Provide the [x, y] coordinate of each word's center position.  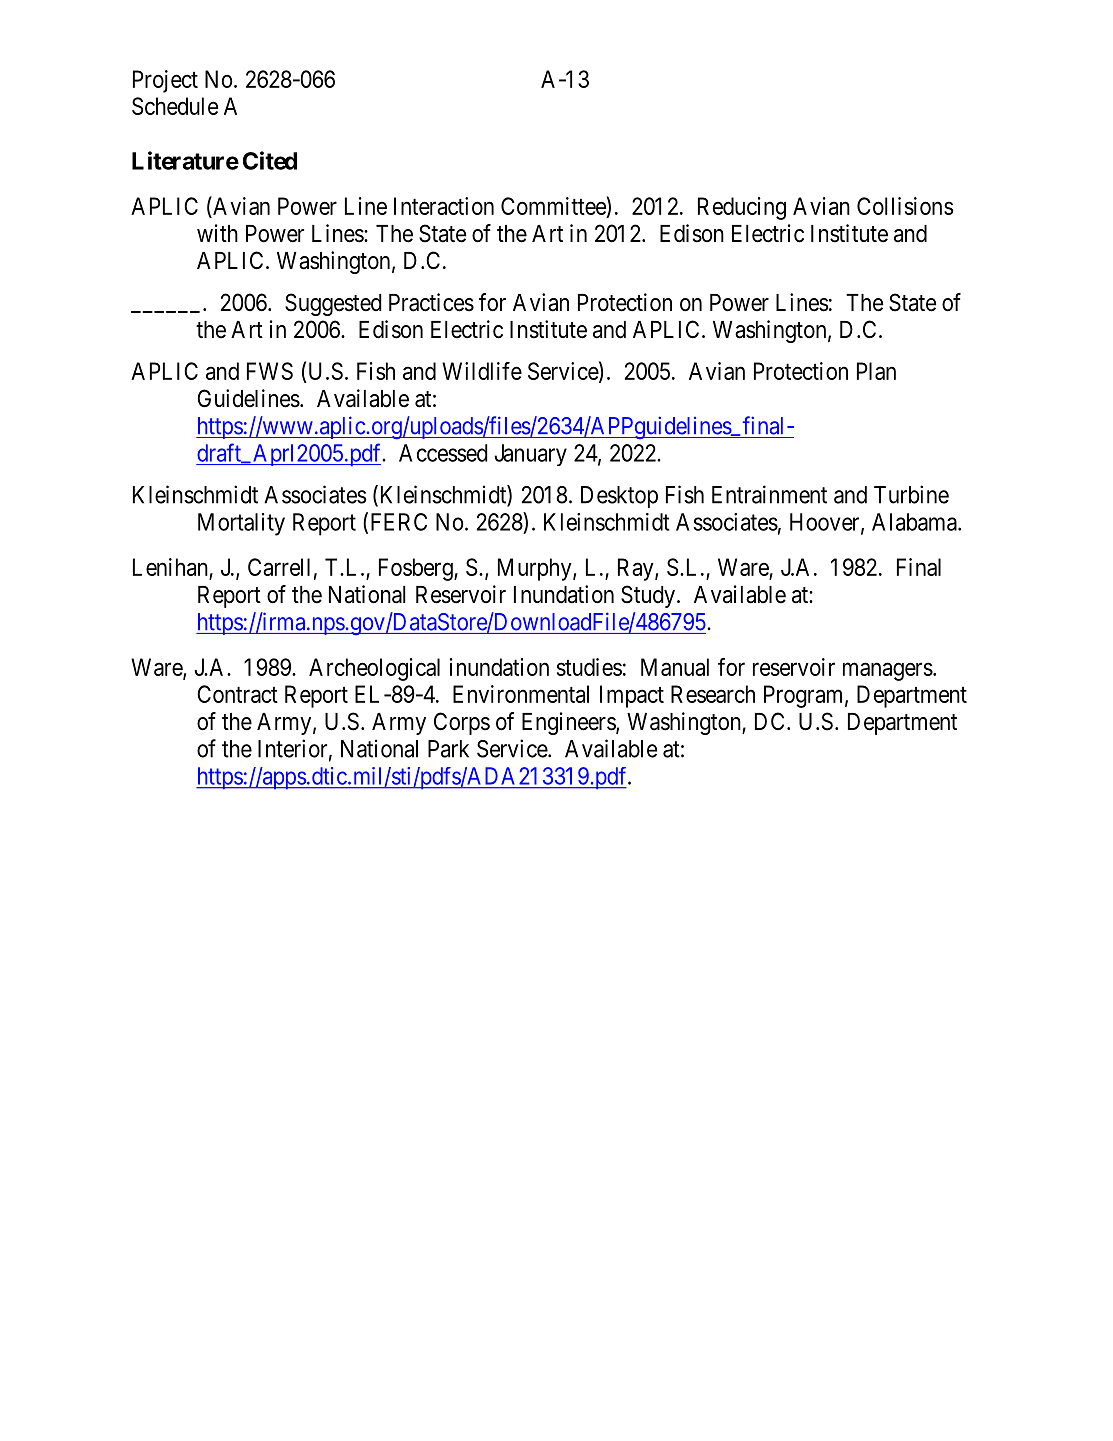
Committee [554, 205]
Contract [237, 694]
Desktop [619, 497]
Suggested [333, 304]
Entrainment [769, 494]
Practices [431, 302]
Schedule [175, 106]
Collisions [905, 206]
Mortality [241, 524]
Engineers [569, 723]
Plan [876, 371]
